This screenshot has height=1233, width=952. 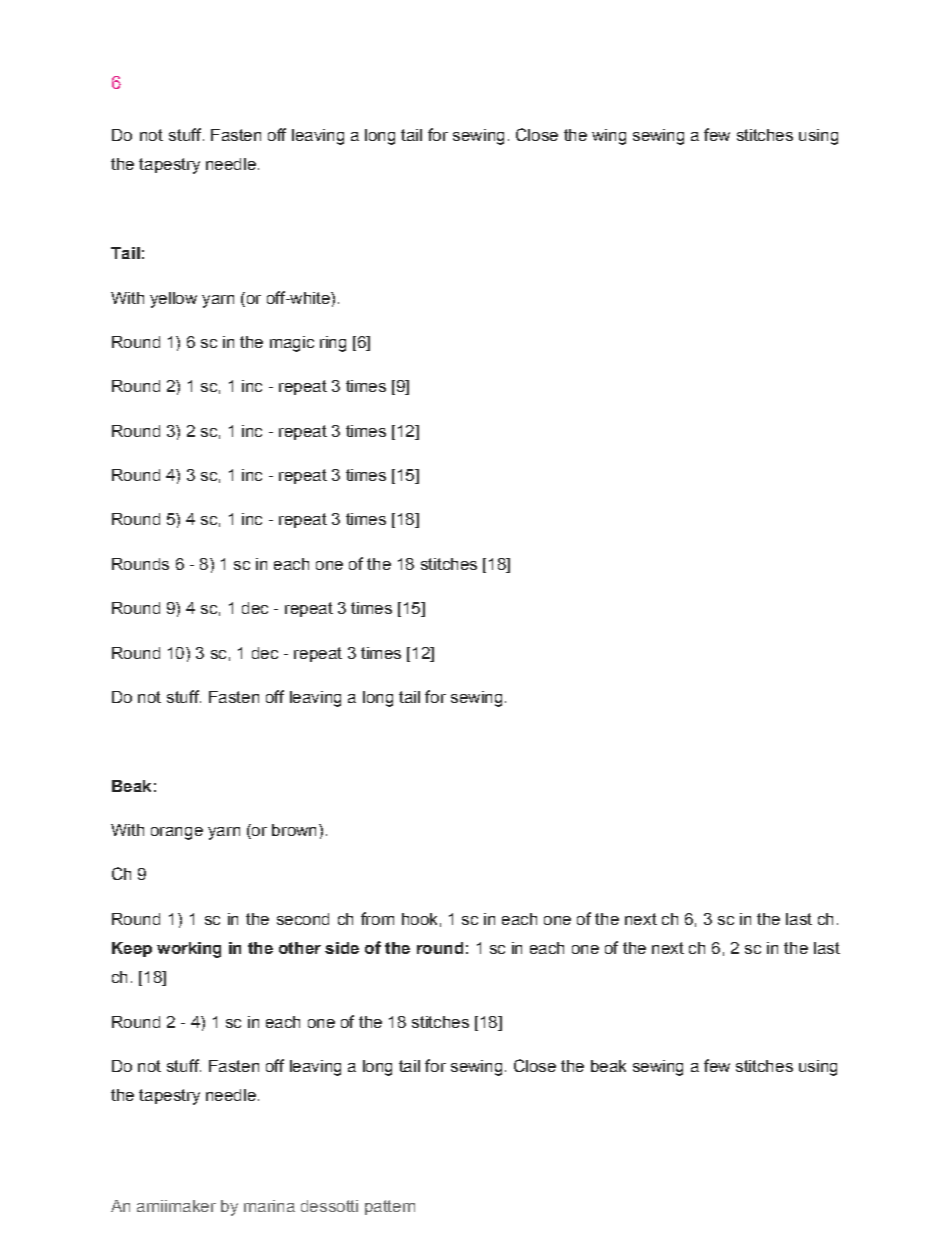 What do you see at coordinates (173, 300) in the screenshot?
I see `yellow` at bounding box center [173, 300].
